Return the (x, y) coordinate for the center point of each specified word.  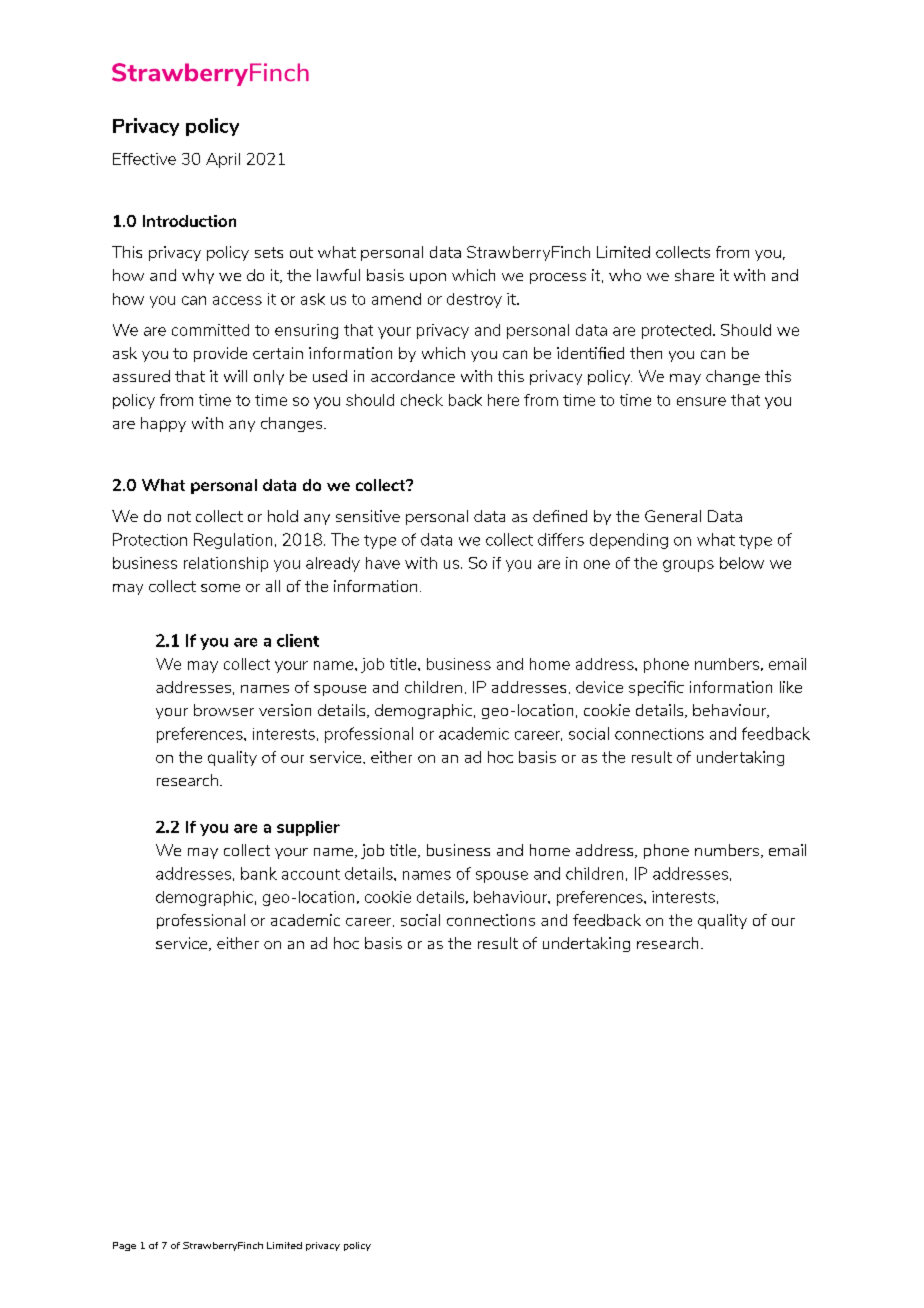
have (383, 563)
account (311, 874)
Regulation (233, 541)
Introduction (189, 221)
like (791, 687)
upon (428, 278)
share (694, 275)
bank (259, 873)
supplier (308, 828)
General (673, 516)
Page (124, 1246)
